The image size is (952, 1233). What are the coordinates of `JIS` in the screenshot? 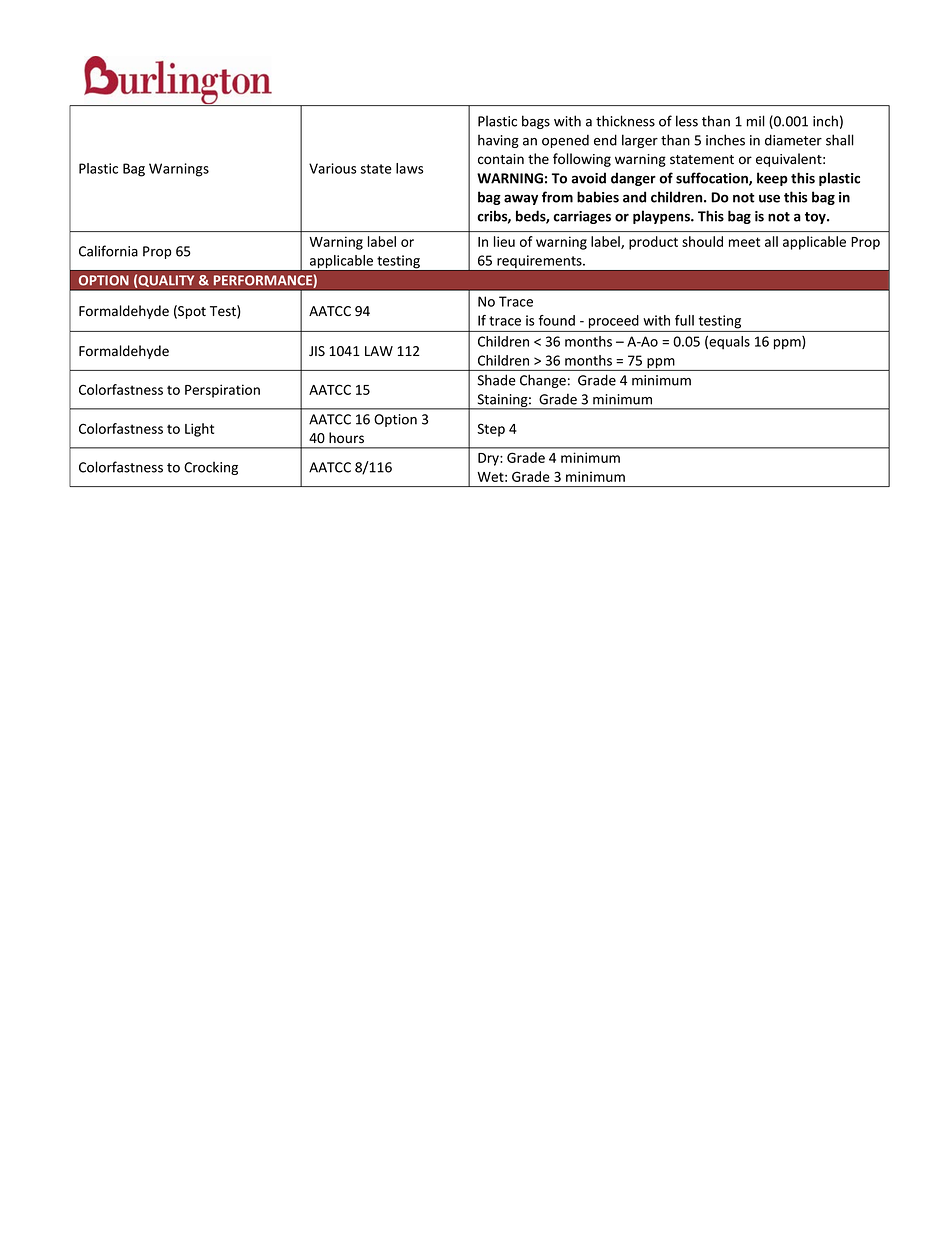 It's located at (317, 351).
